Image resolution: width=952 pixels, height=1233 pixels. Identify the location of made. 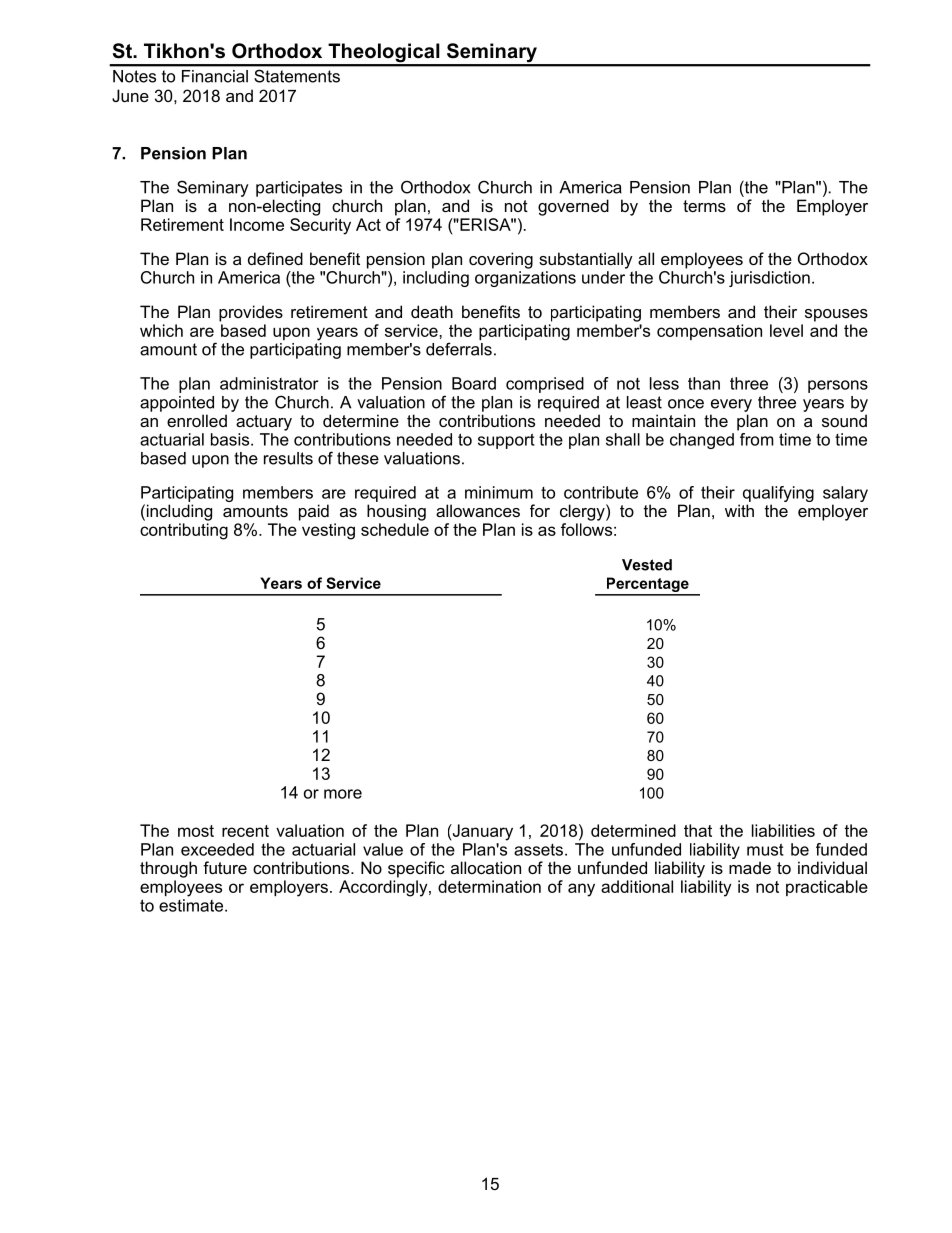
(750, 867).
